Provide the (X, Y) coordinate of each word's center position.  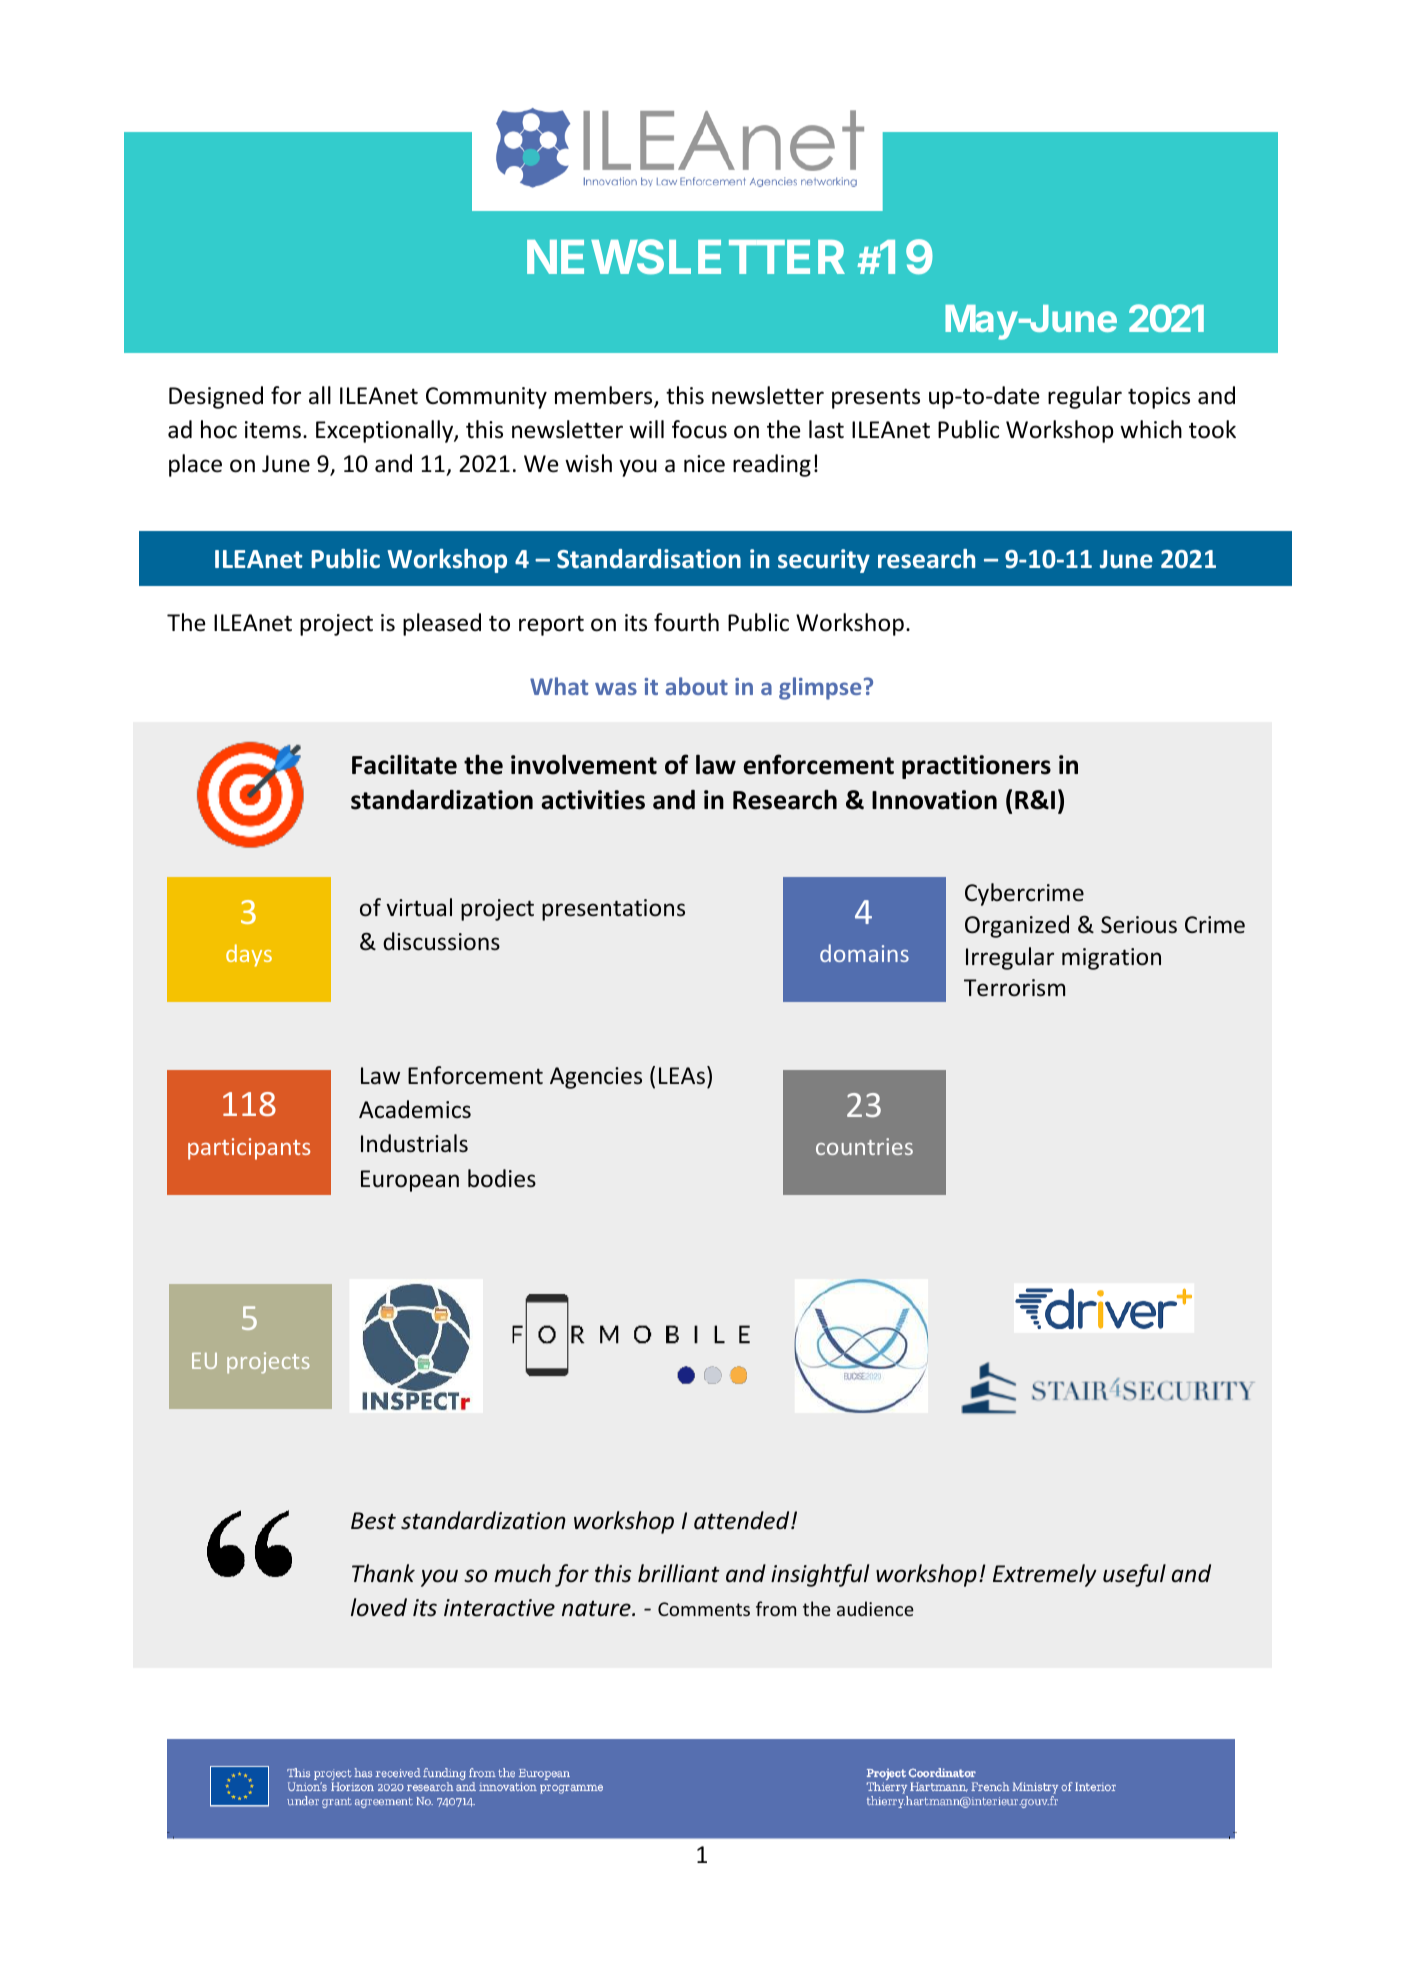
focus (699, 429)
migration (1111, 959)
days (249, 955)
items (273, 430)
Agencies (596, 1078)
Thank (383, 1573)
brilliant (679, 1573)
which (1151, 429)
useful (1134, 1575)
